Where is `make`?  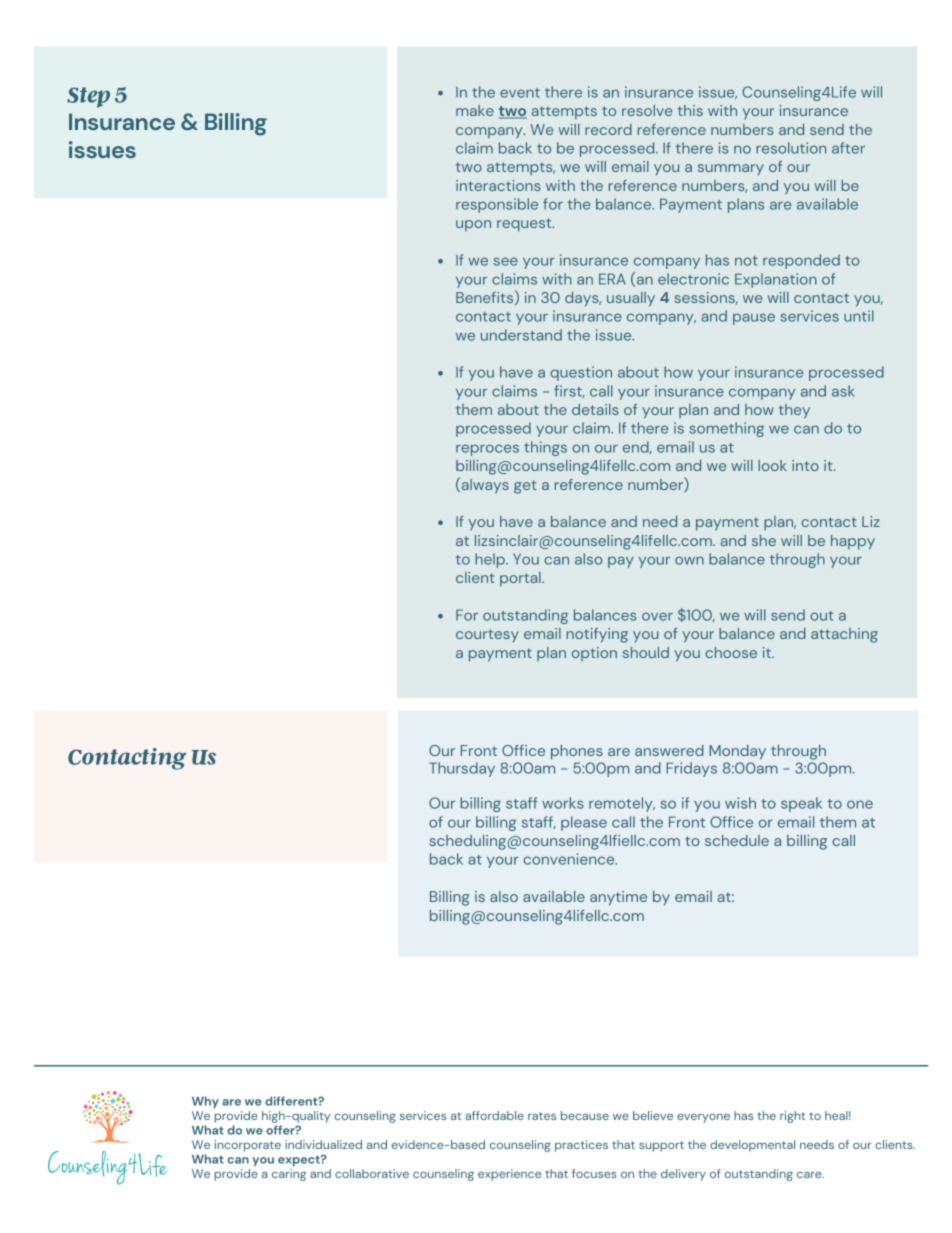
make is located at coordinates (475, 110).
